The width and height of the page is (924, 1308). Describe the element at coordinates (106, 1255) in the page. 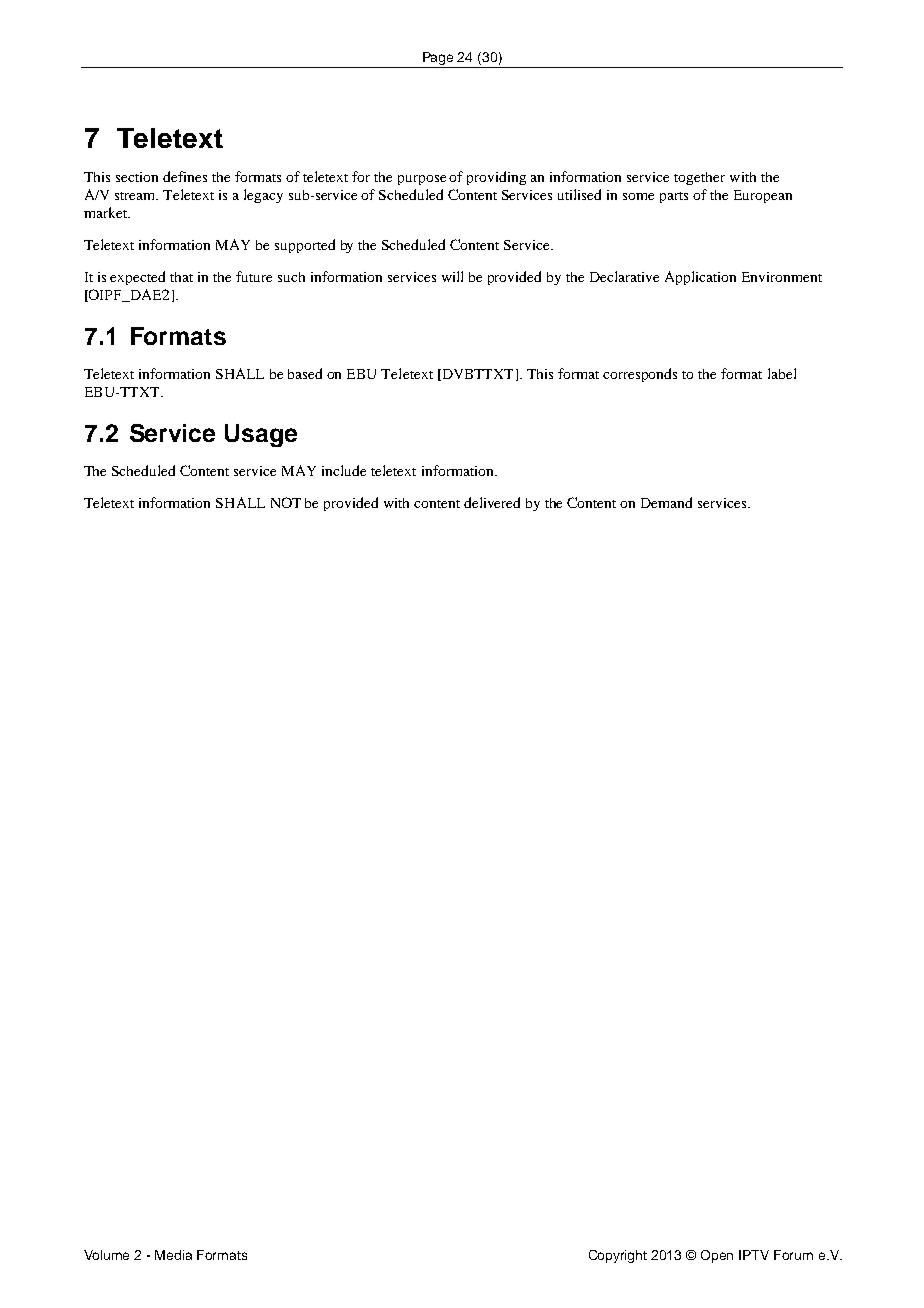

I see `Volume` at that location.
